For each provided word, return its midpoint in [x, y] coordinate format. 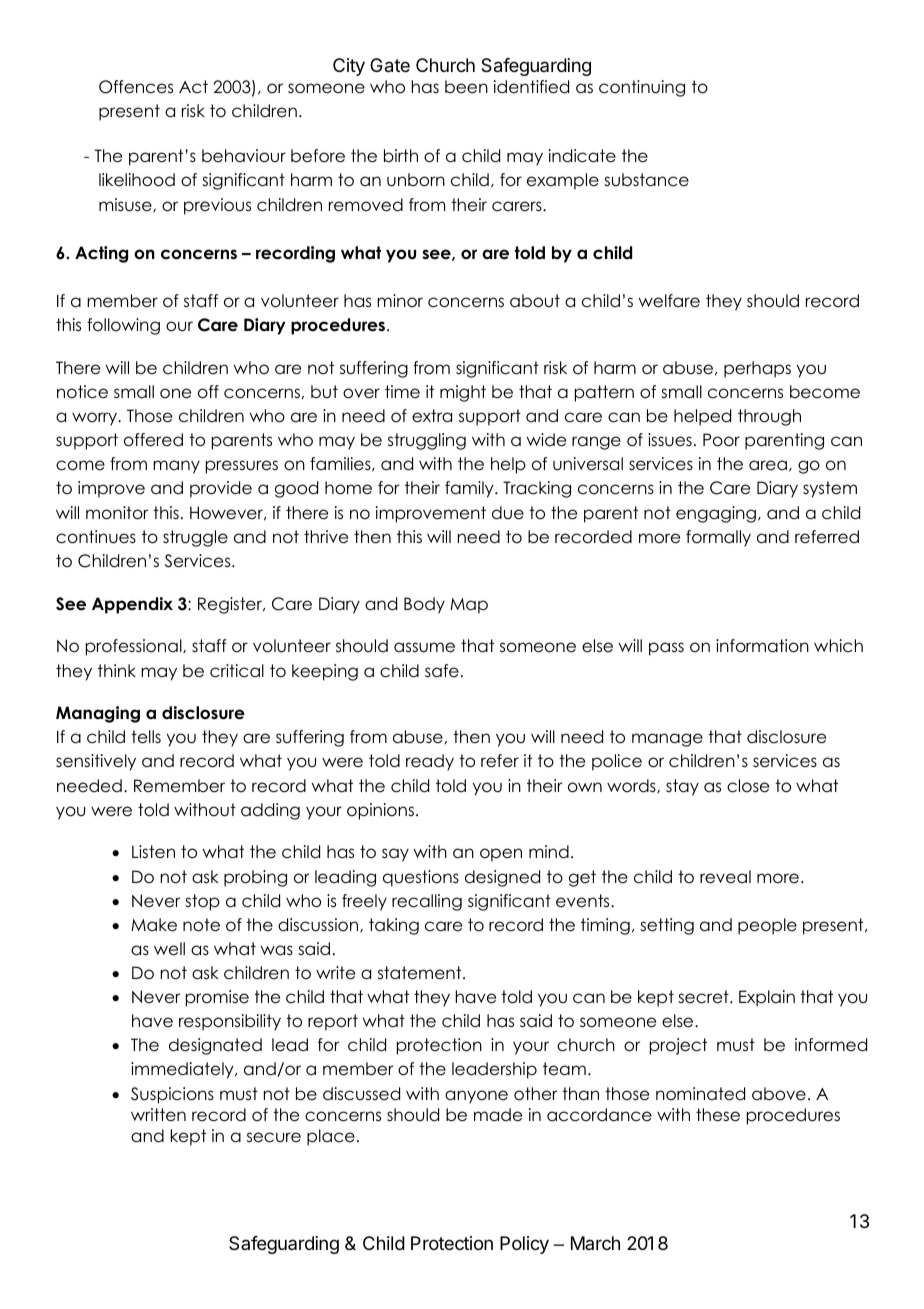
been [466, 87]
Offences [136, 87]
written [158, 1115]
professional [135, 647]
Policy [524, 1245]
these [718, 1115]
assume [424, 647]
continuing [642, 88]
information [762, 646]
